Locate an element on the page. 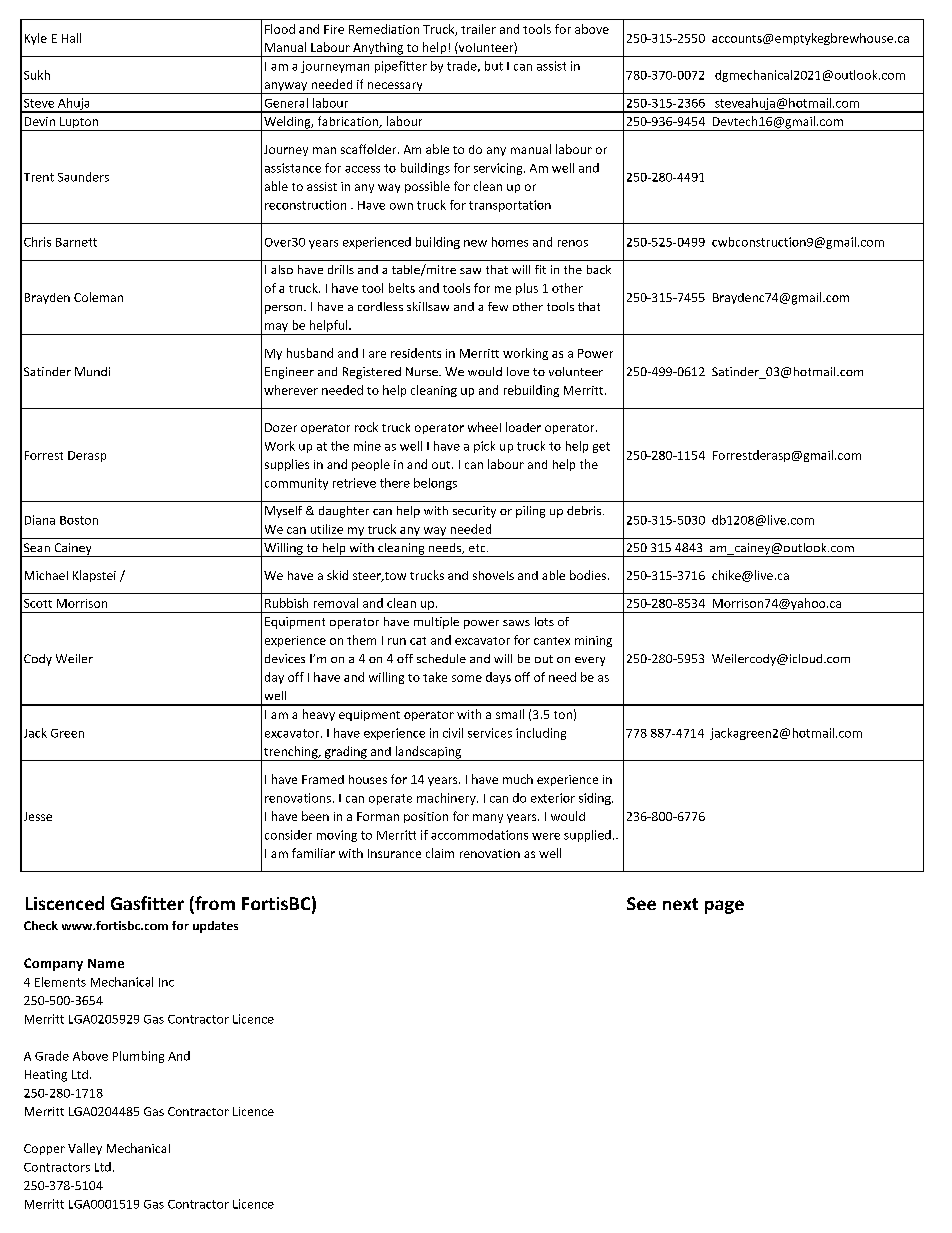 This page has height=1233, width=952. Coleman is located at coordinates (98, 297).
